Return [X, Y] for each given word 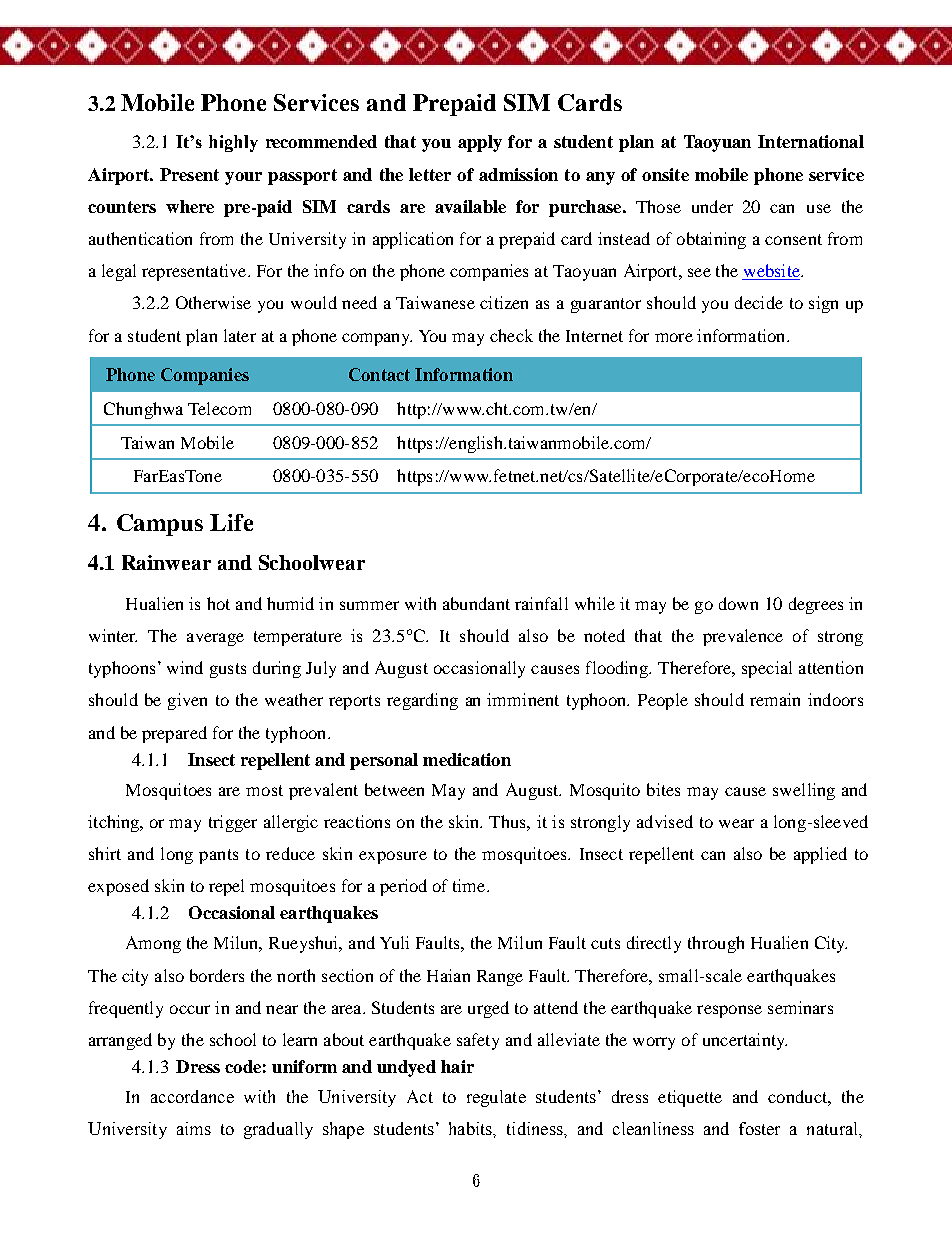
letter [430, 174]
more [674, 337]
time [470, 885]
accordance [192, 1096]
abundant [476, 603]
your [243, 178]
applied [820, 855]
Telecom [219, 408]
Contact [379, 374]
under [712, 206]
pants [218, 856]
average [215, 639]
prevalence [743, 637]
